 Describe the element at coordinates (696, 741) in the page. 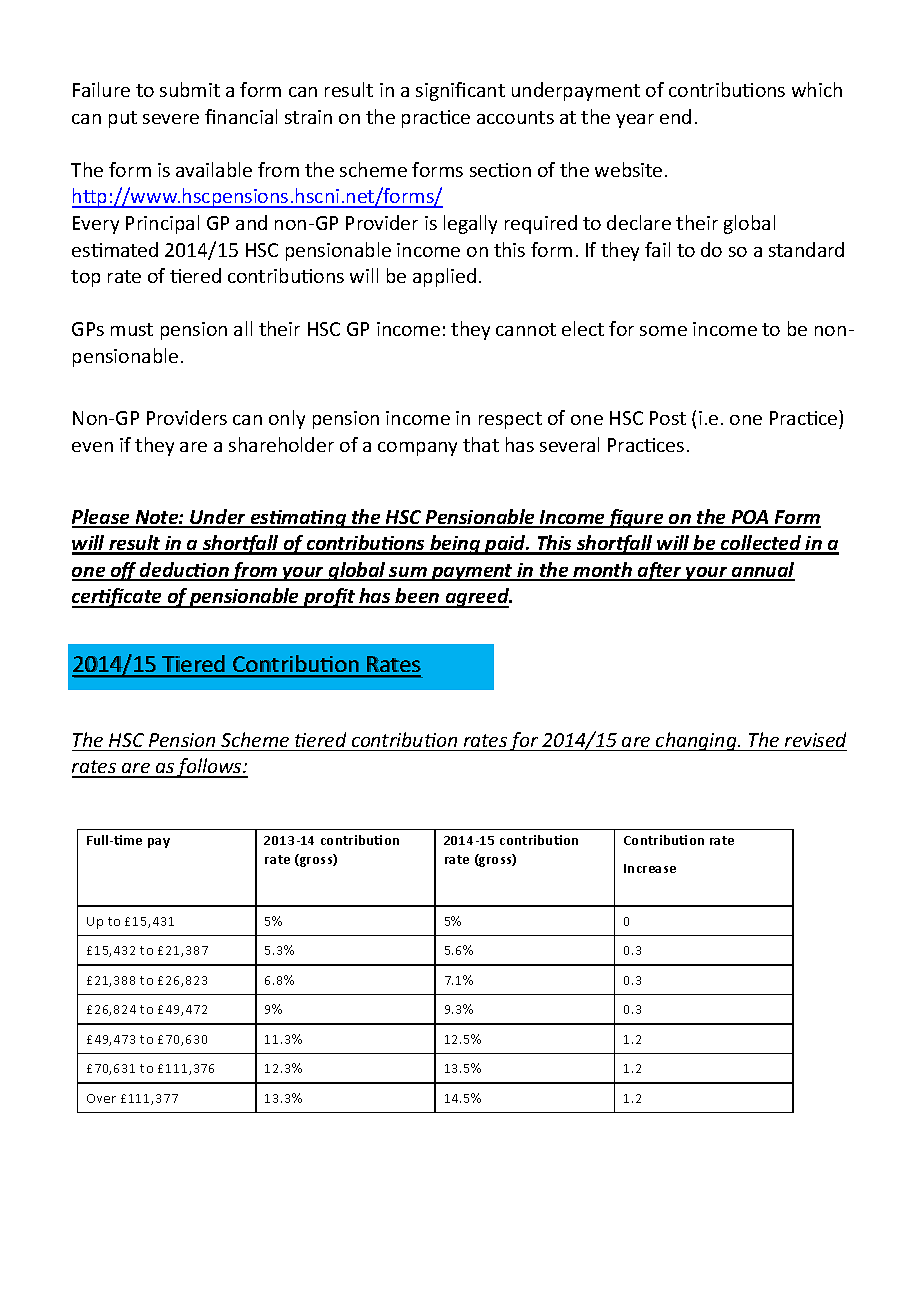

I see `changing` at that location.
